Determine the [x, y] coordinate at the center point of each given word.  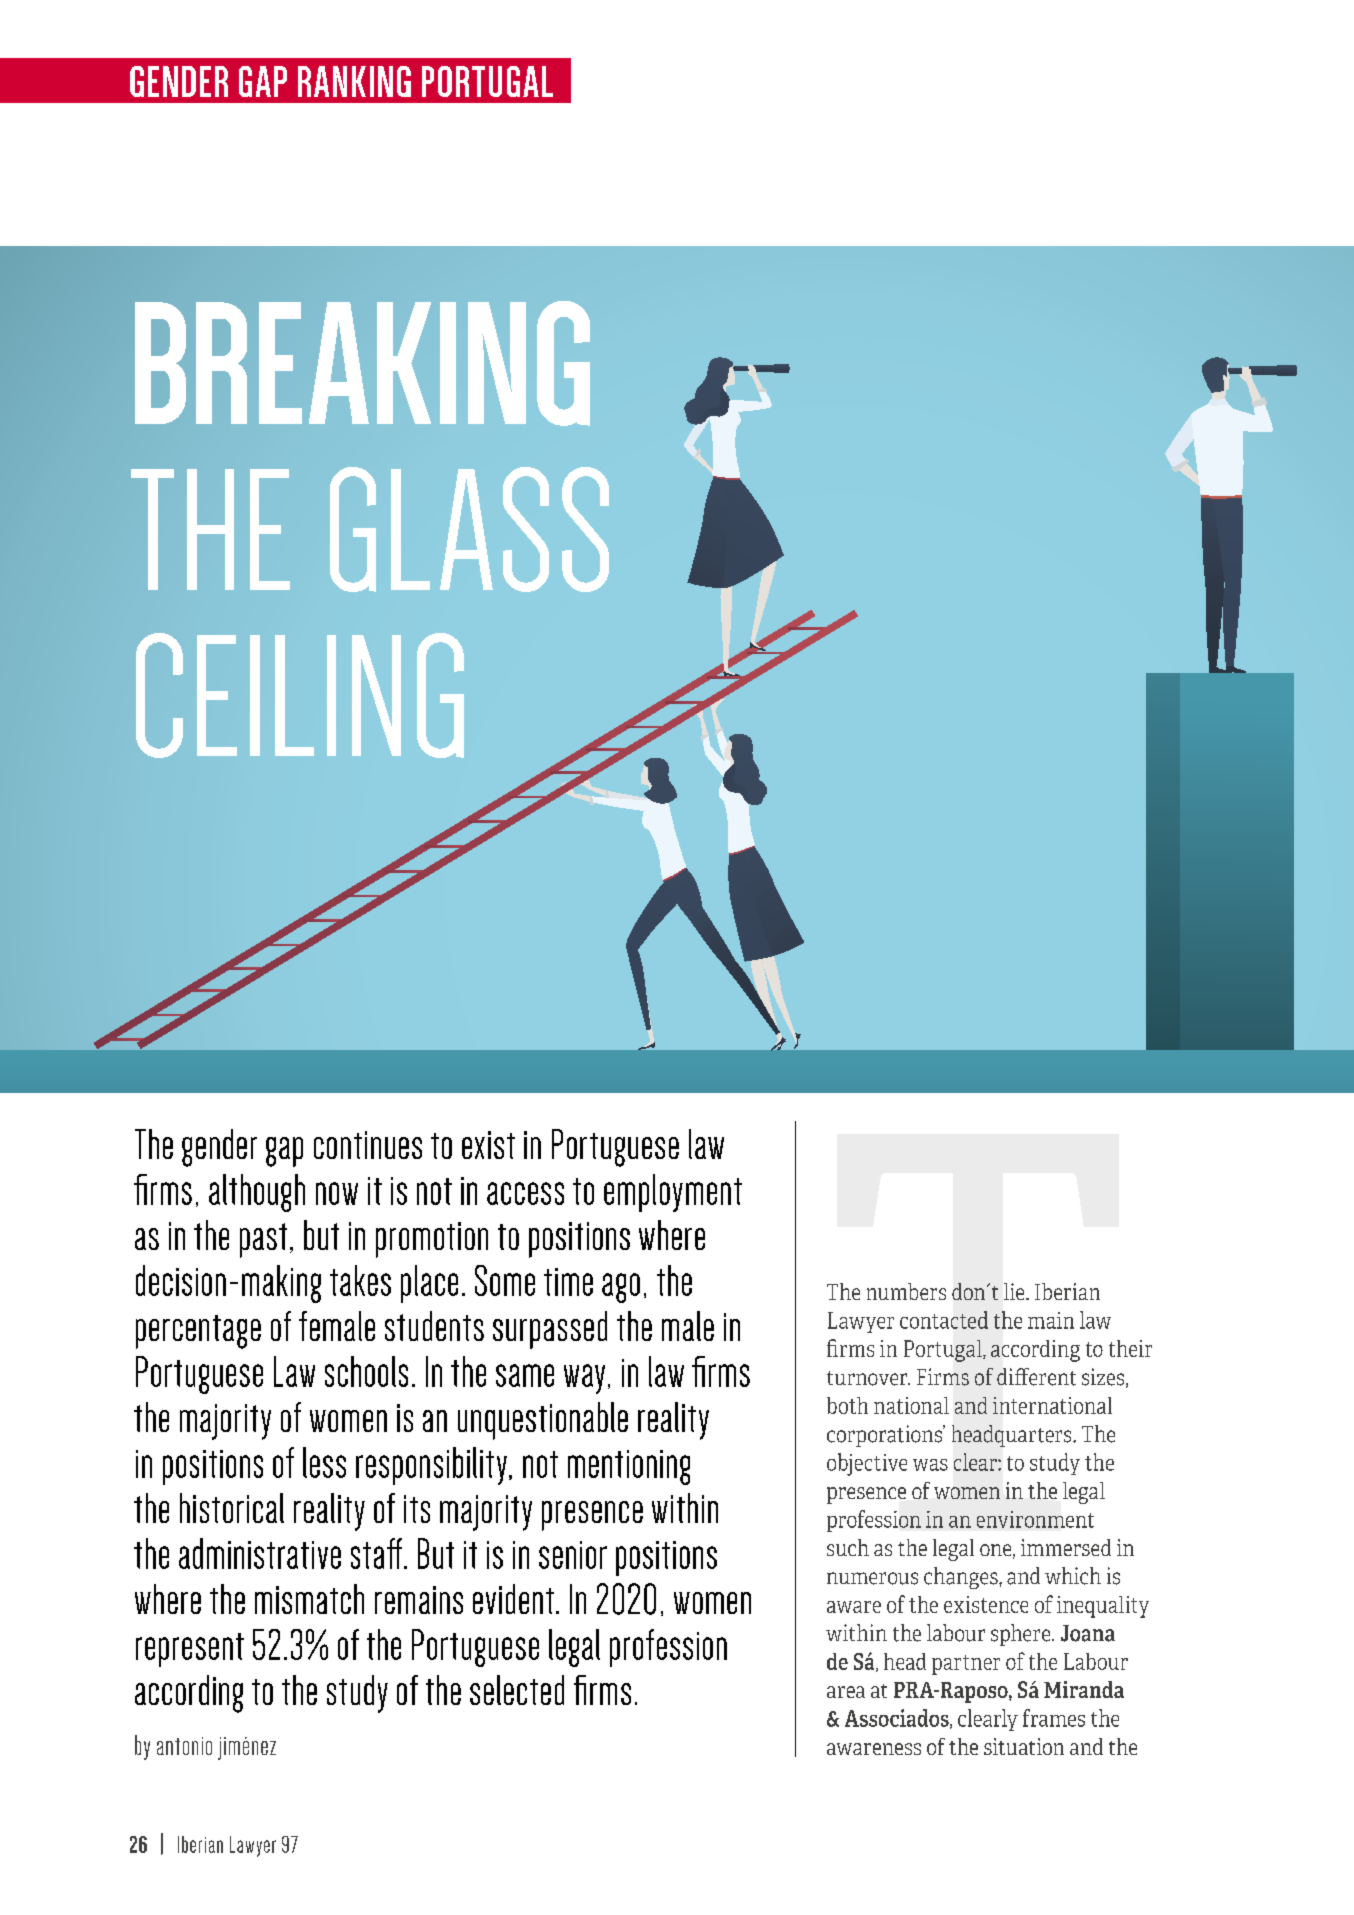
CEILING [300, 695]
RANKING [354, 81]
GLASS [469, 529]
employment [673, 1193]
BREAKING [362, 363]
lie [1015, 1291]
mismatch [309, 1599]
